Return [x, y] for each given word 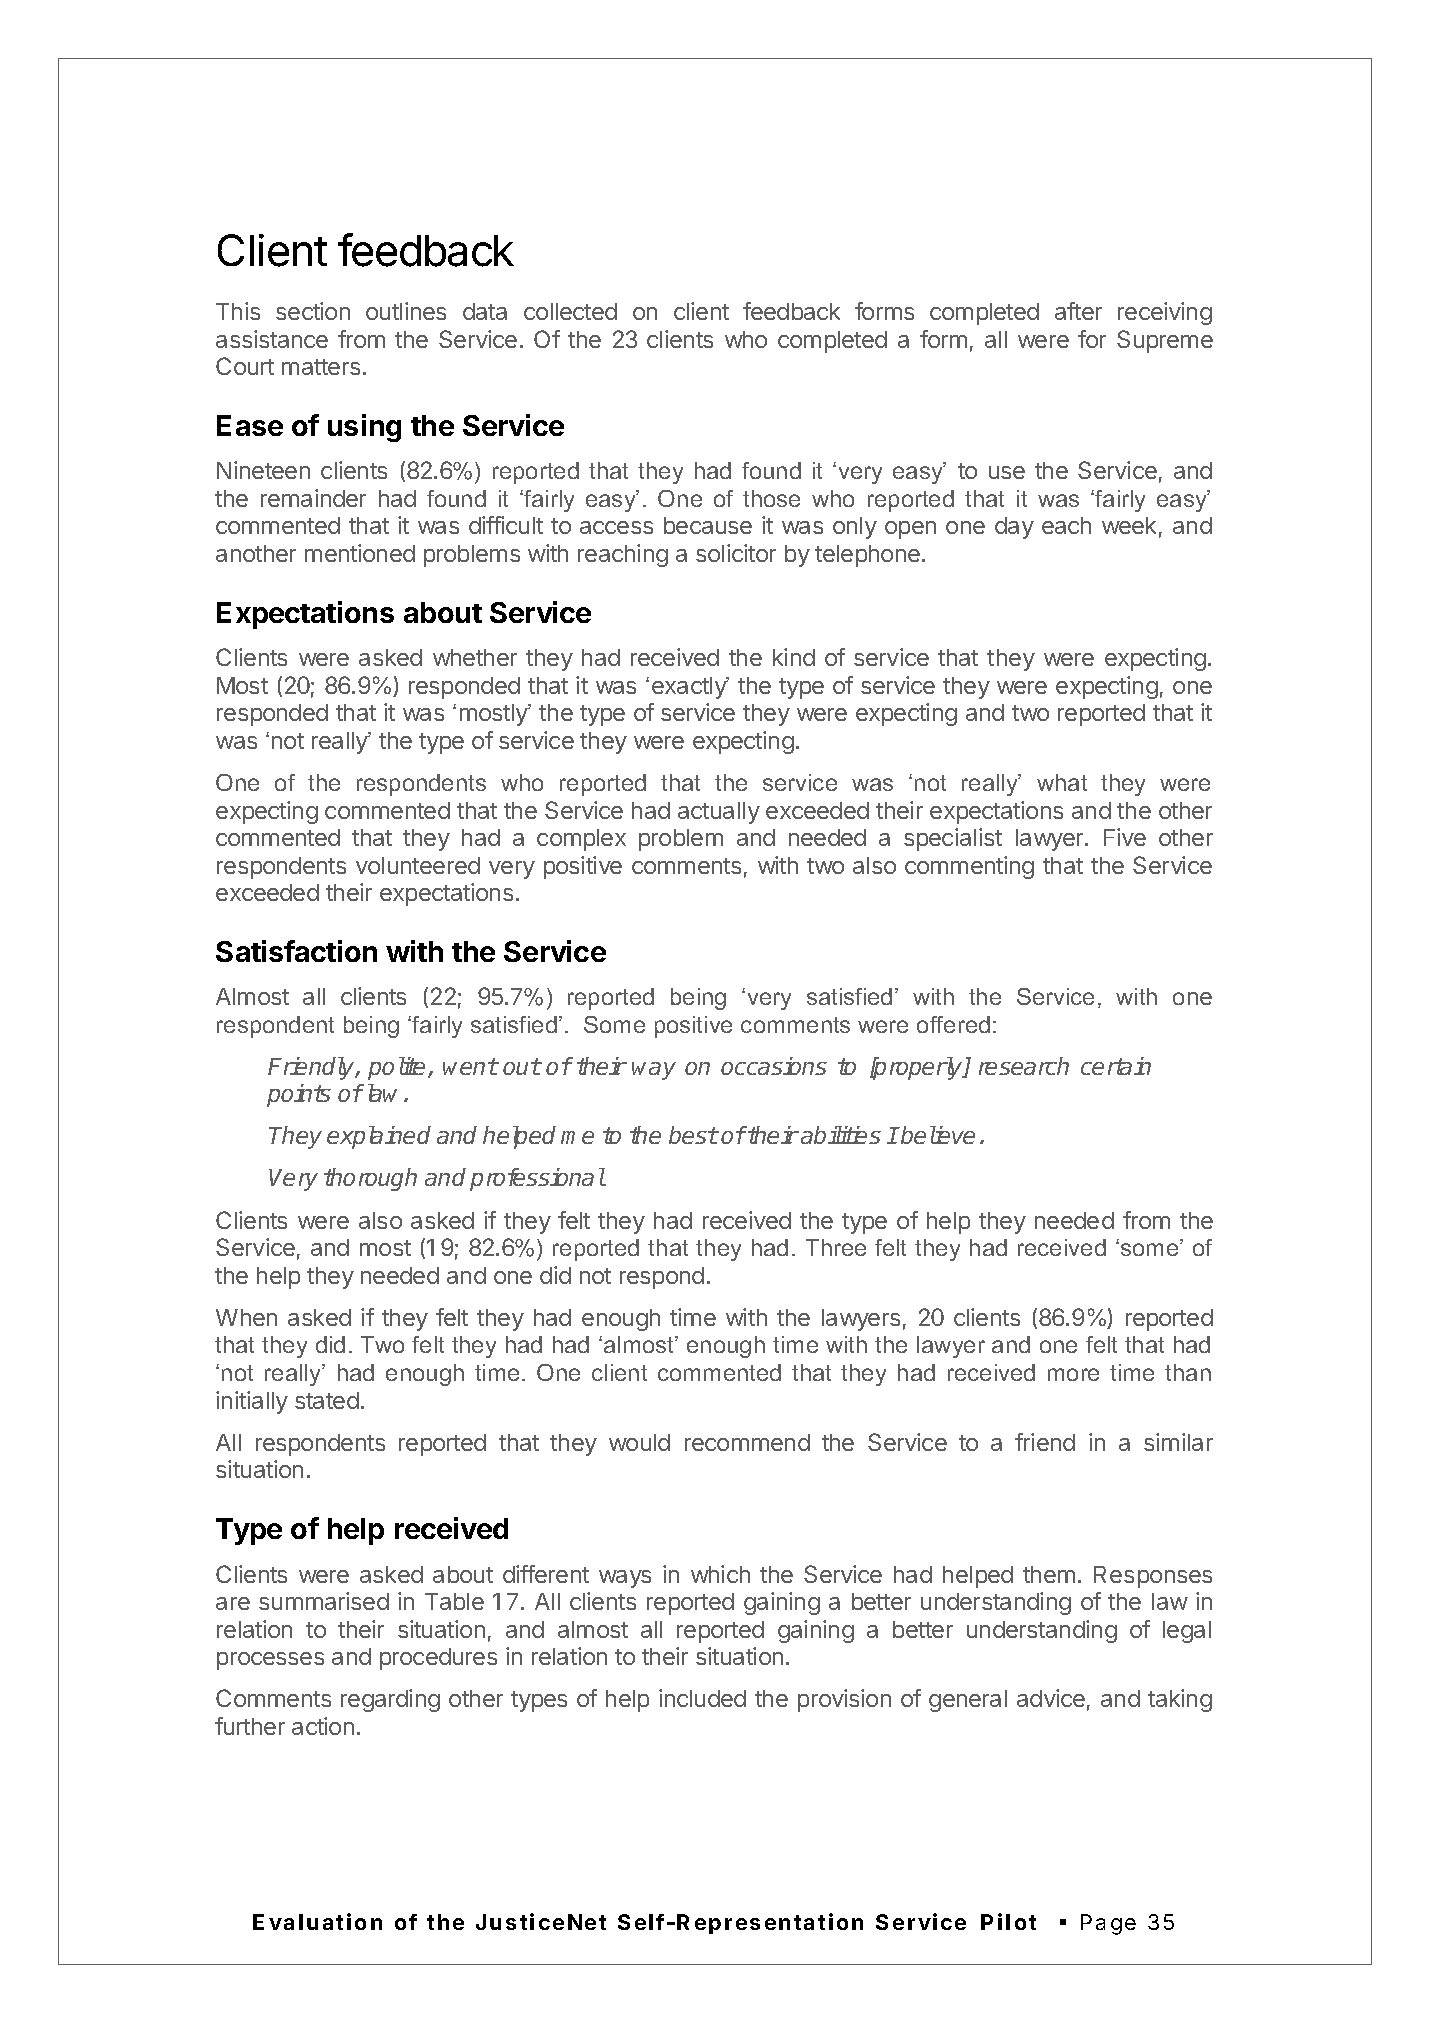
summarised [324, 1601]
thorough [370, 1179]
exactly [690, 688]
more [1073, 1374]
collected [570, 311]
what [1062, 782]
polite [398, 1068]
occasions [774, 1066]
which [720, 1574]
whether [475, 657]
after [1078, 311]
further [250, 1726]
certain [1116, 1066]
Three [836, 1247]
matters [321, 367]
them [1049, 1574]
